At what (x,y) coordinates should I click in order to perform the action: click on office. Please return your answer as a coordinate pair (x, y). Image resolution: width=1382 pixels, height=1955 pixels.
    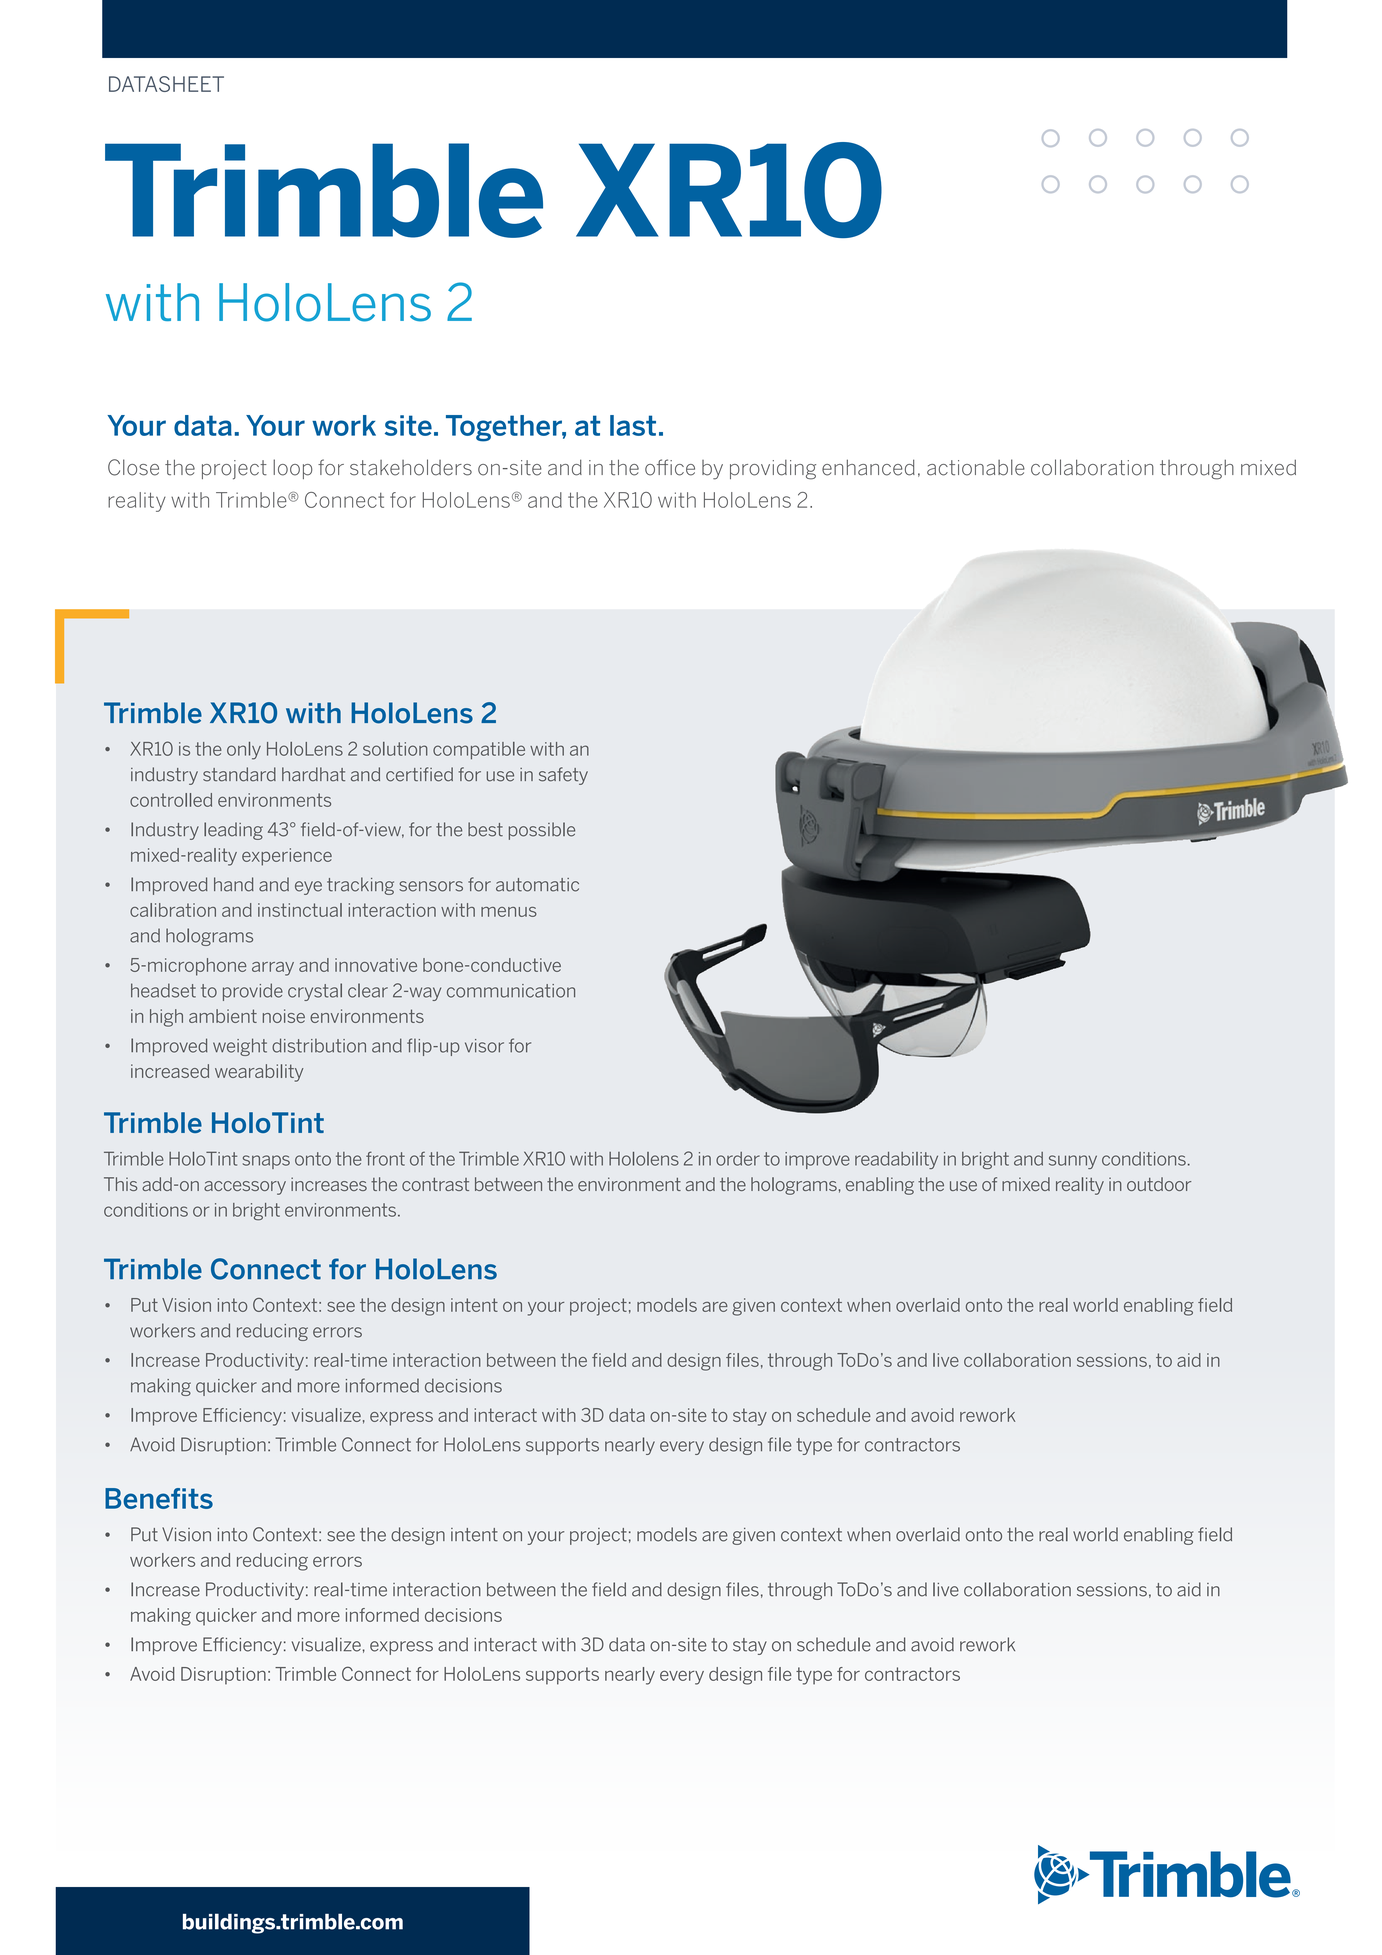
    Looking at the image, I should click on (670, 467).
